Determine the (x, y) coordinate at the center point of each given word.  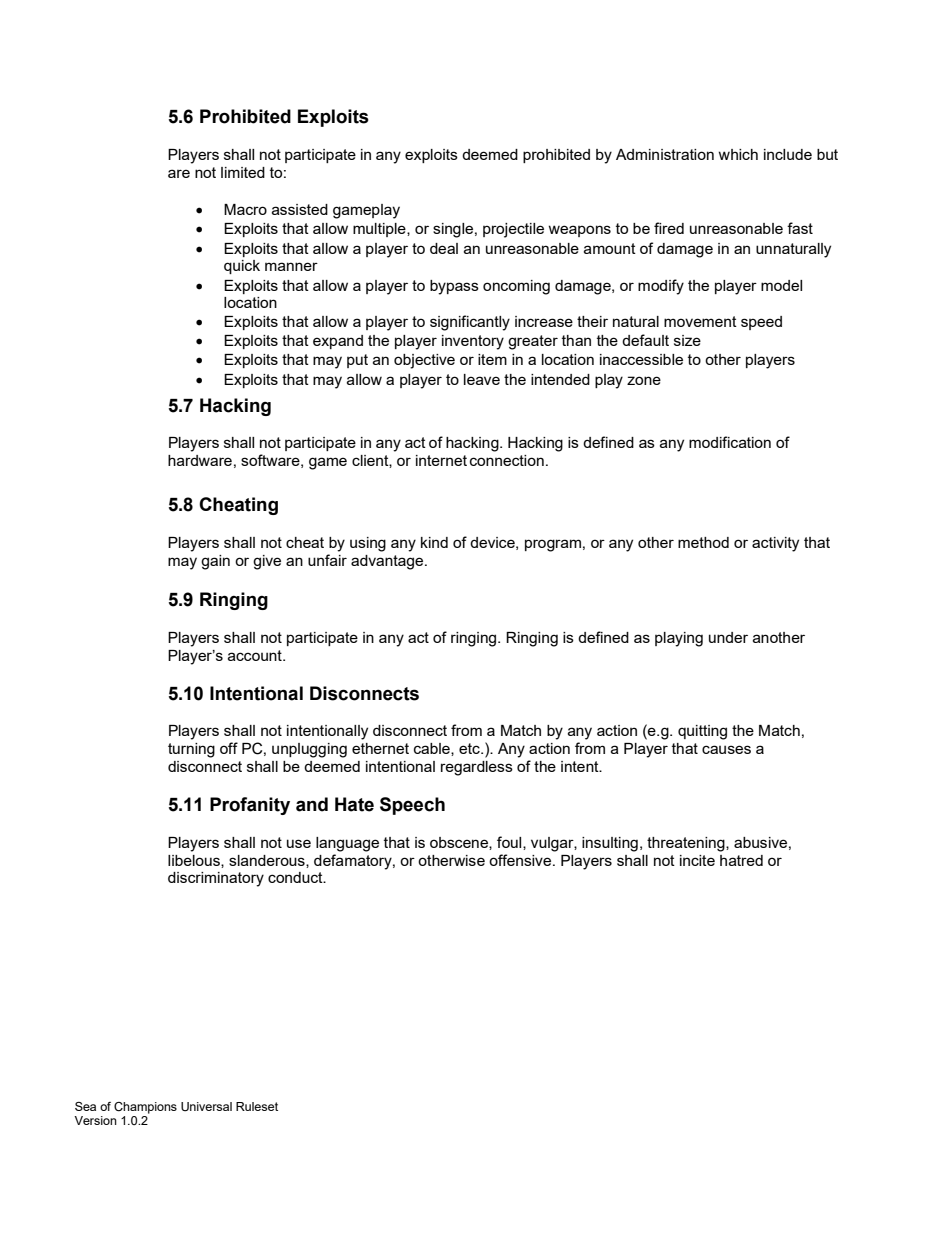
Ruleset (257, 1106)
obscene (460, 843)
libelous (195, 861)
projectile (513, 230)
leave (482, 379)
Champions (145, 1108)
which (738, 154)
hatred (741, 860)
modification (730, 442)
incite (697, 860)
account (256, 655)
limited (243, 172)
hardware (200, 460)
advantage (388, 562)
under (728, 637)
